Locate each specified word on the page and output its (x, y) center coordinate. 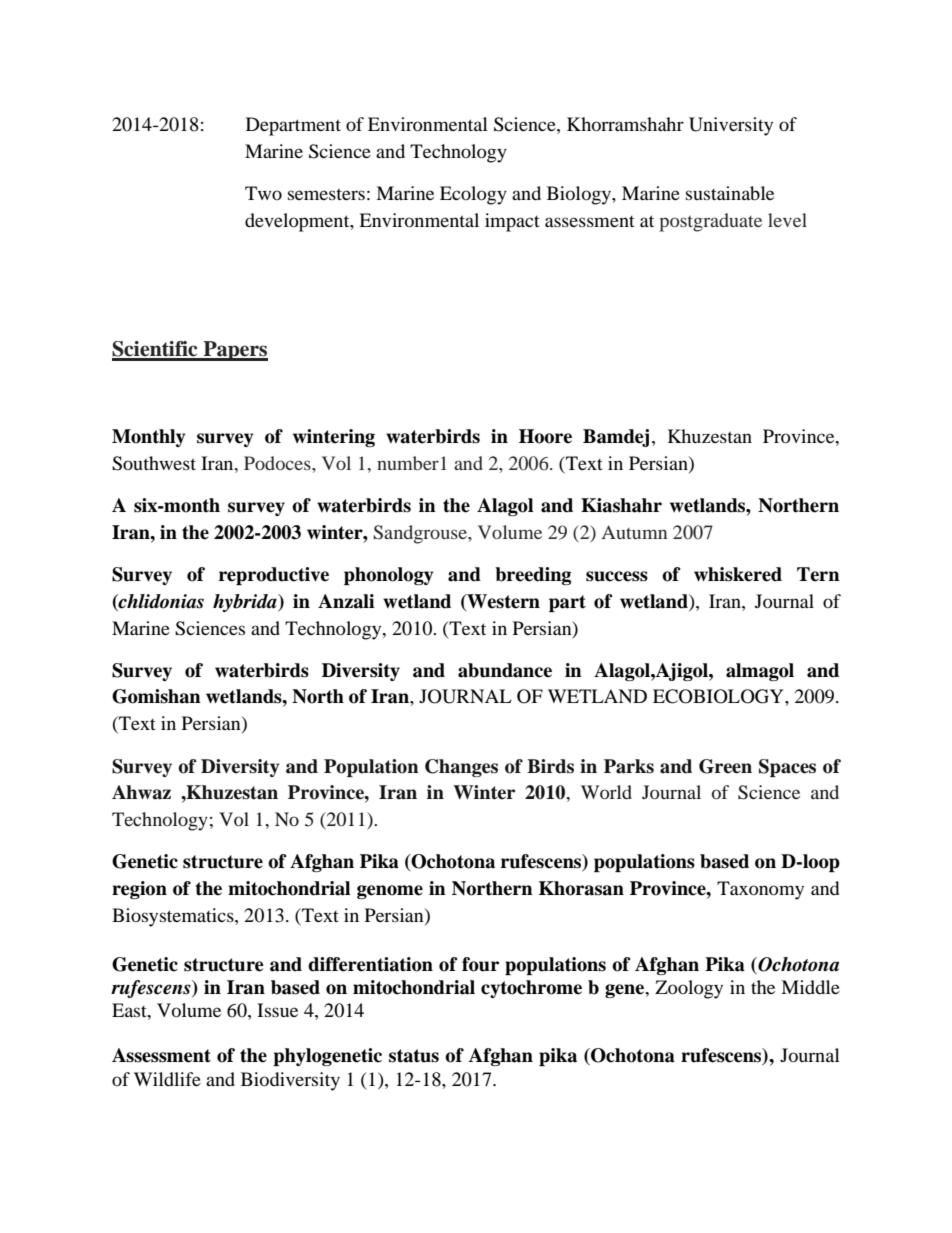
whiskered (738, 574)
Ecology (473, 195)
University (731, 126)
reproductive (274, 576)
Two (263, 193)
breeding (533, 576)
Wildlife (167, 1079)
